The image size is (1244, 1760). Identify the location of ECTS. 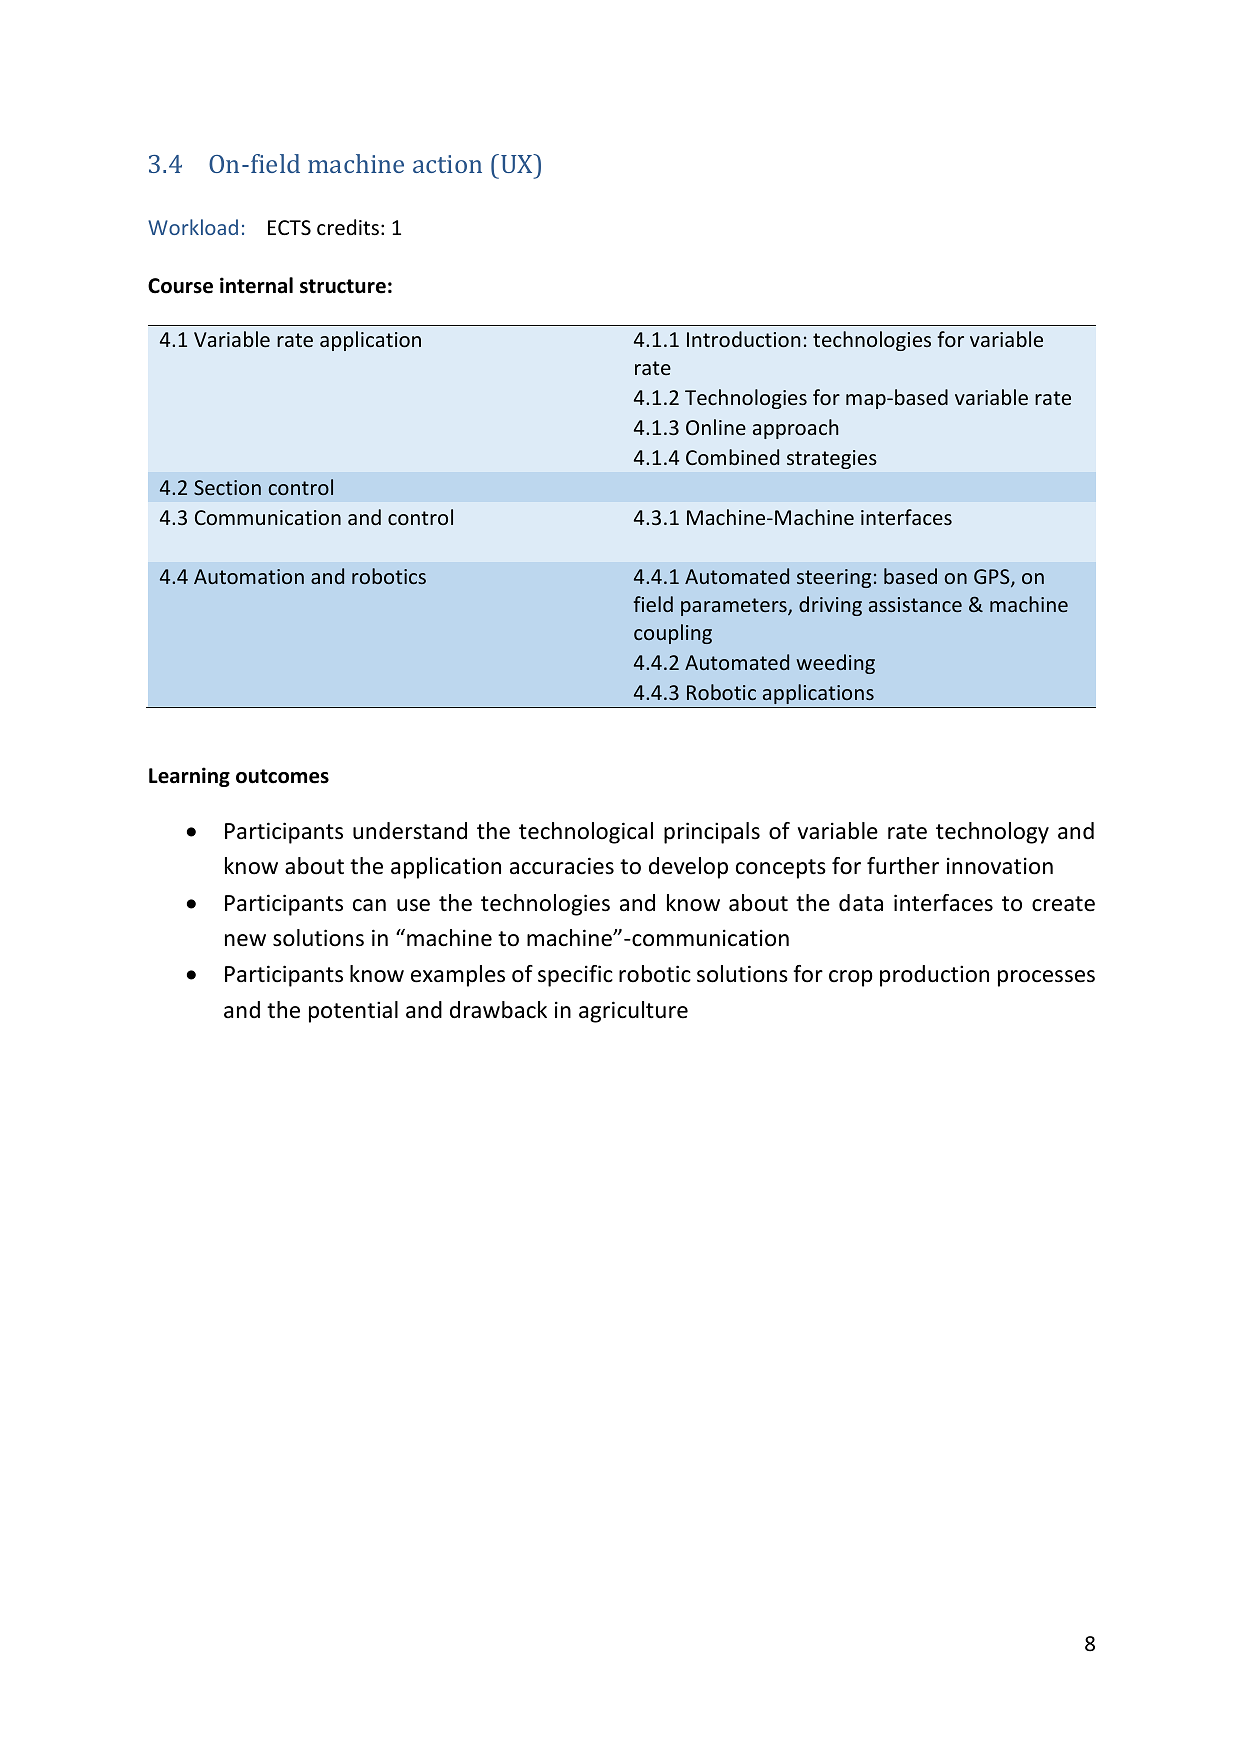
(289, 228).
